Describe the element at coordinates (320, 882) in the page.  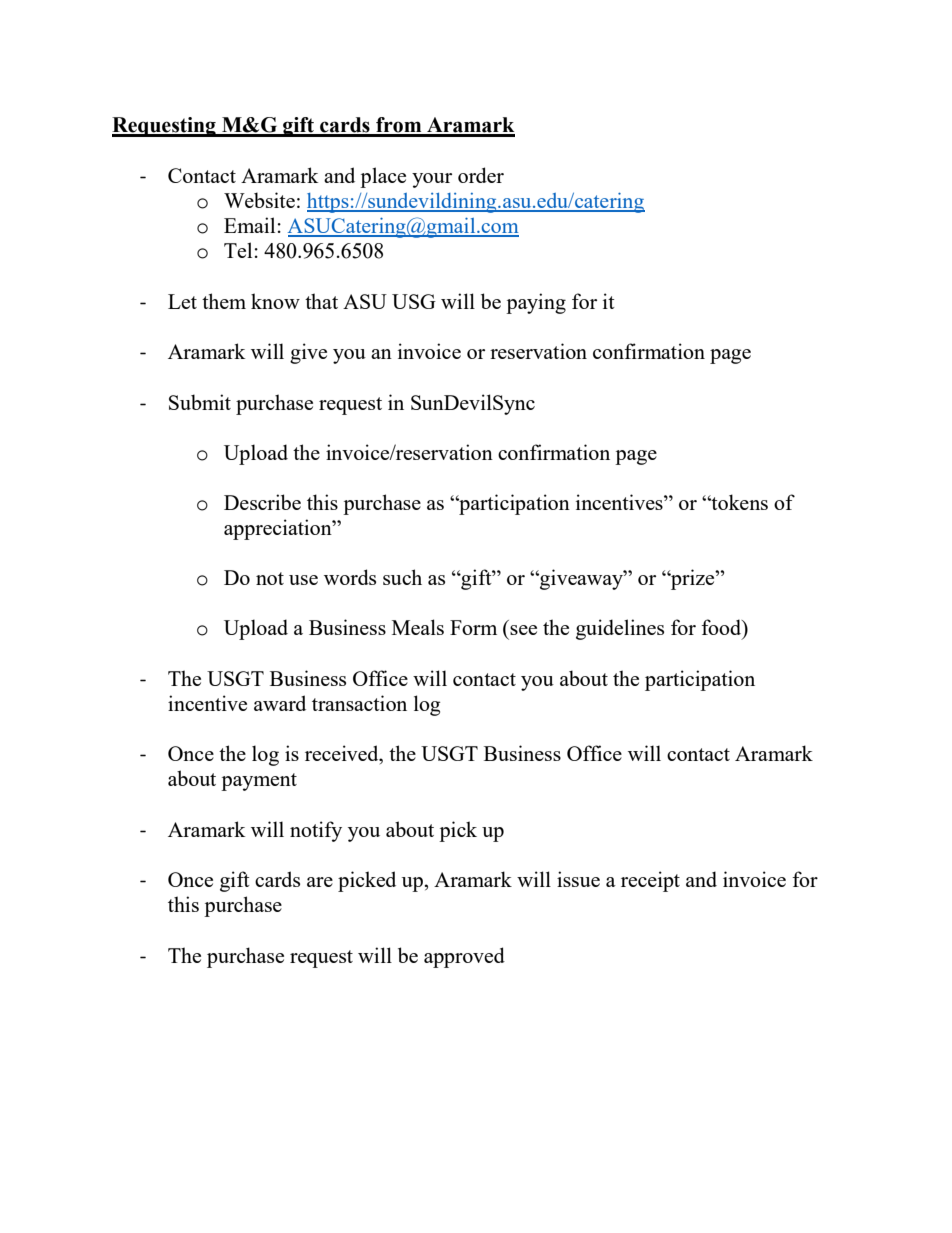
I see `are` at that location.
